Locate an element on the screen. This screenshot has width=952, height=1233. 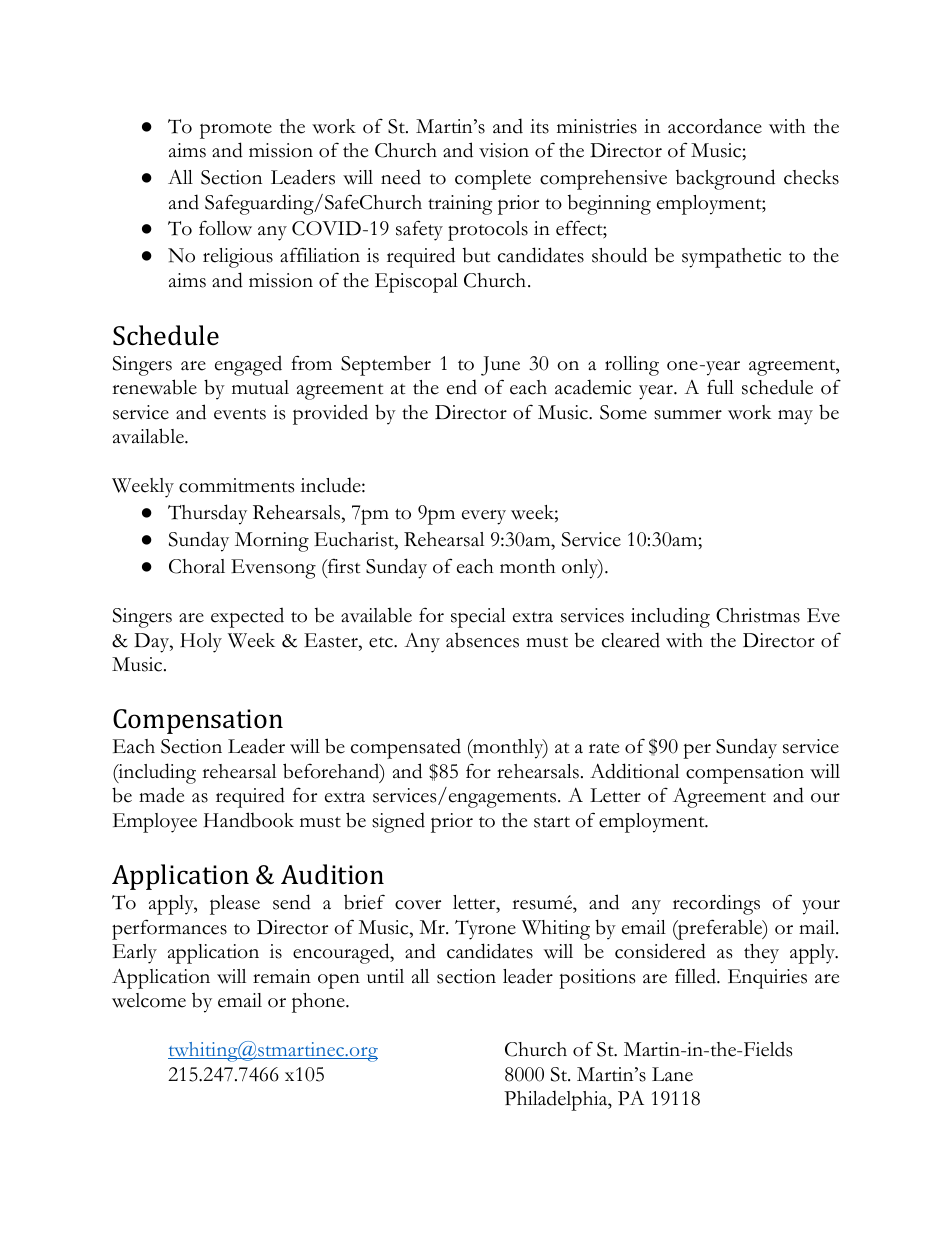
commitments is located at coordinates (236, 485).
